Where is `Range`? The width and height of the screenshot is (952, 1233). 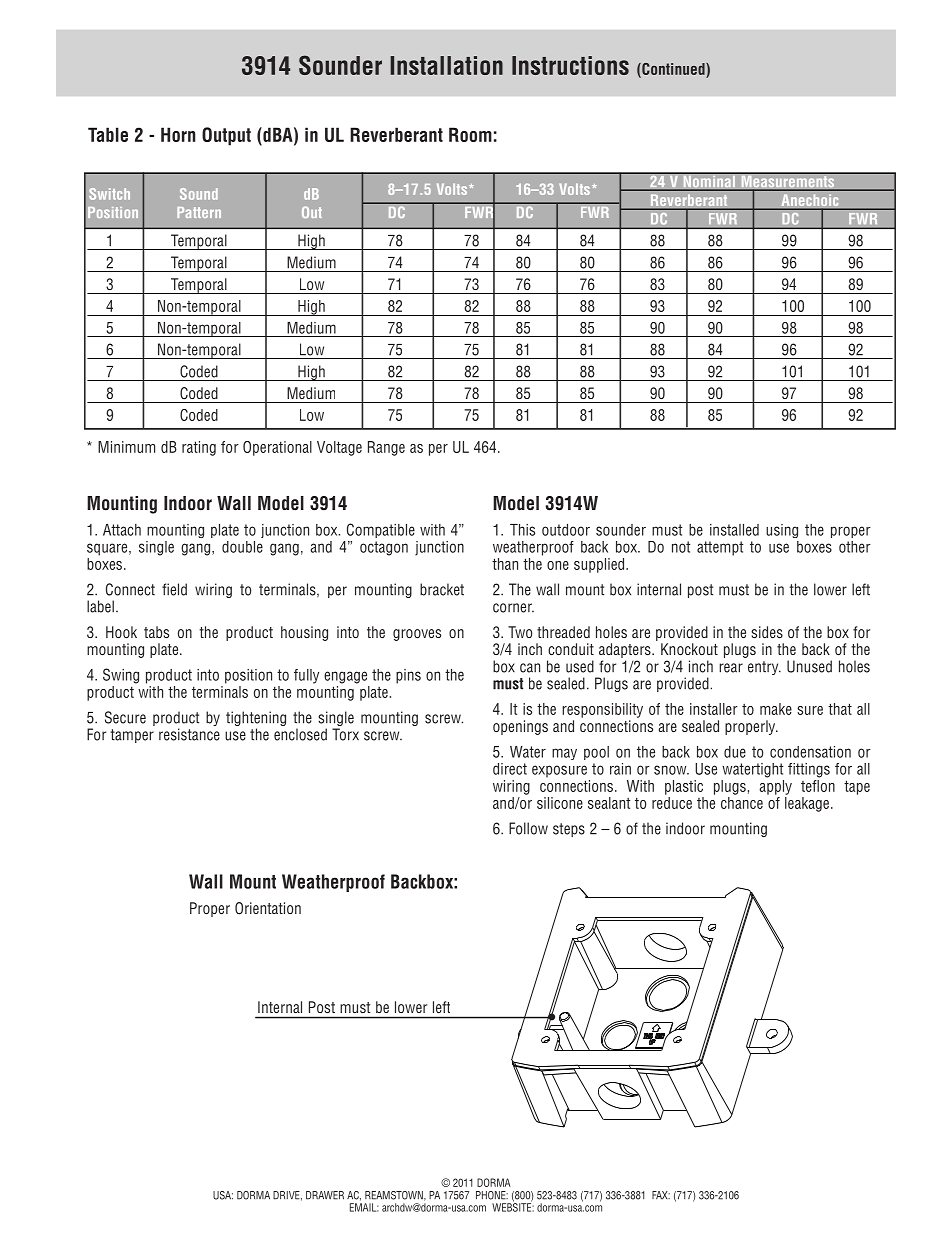 Range is located at coordinates (386, 448).
